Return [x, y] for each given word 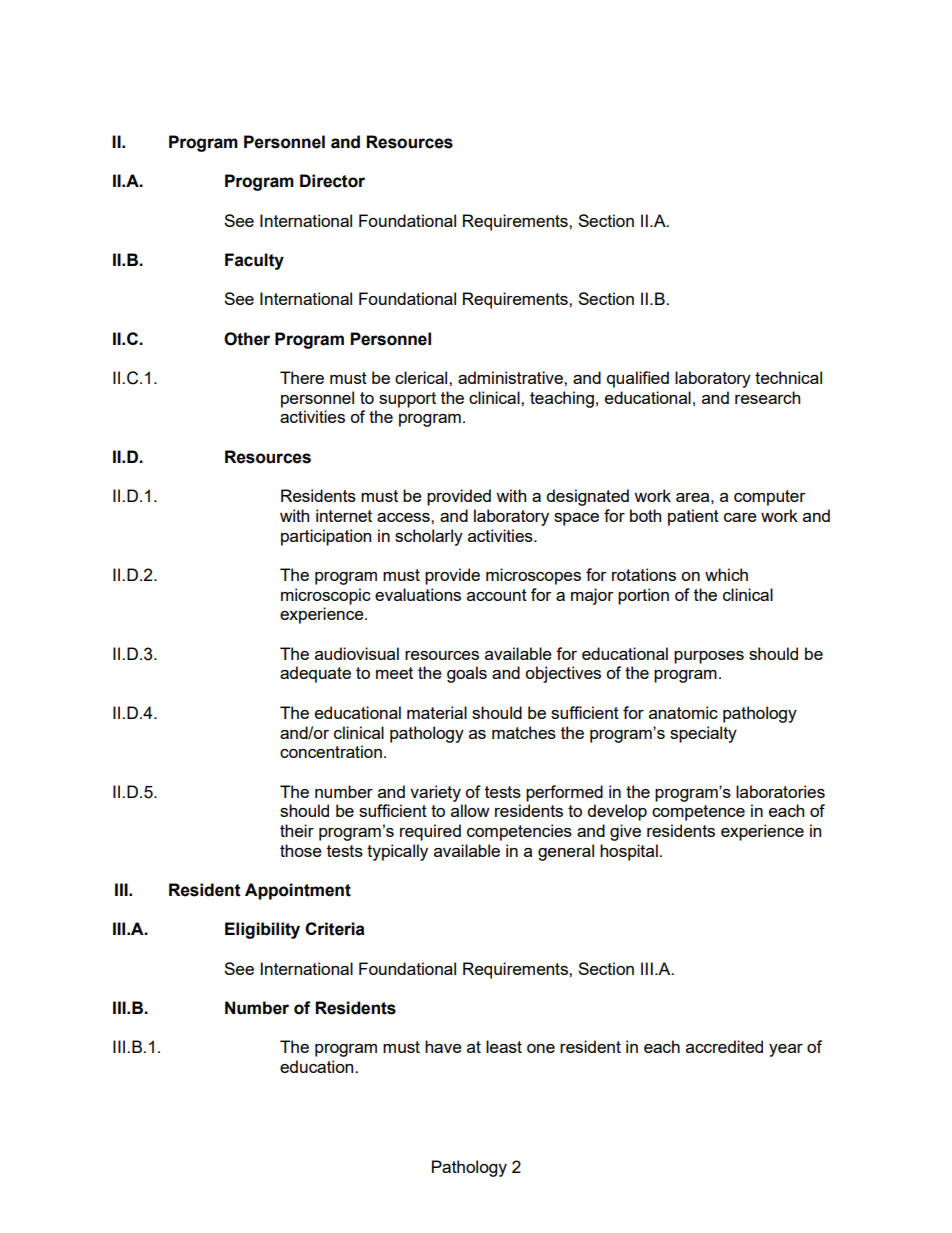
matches [524, 732]
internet [344, 515]
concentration [331, 751]
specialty [703, 734]
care [740, 517]
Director [332, 181]
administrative [511, 377]
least [504, 1046]
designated [588, 497]
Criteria [335, 929]
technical [788, 377]
